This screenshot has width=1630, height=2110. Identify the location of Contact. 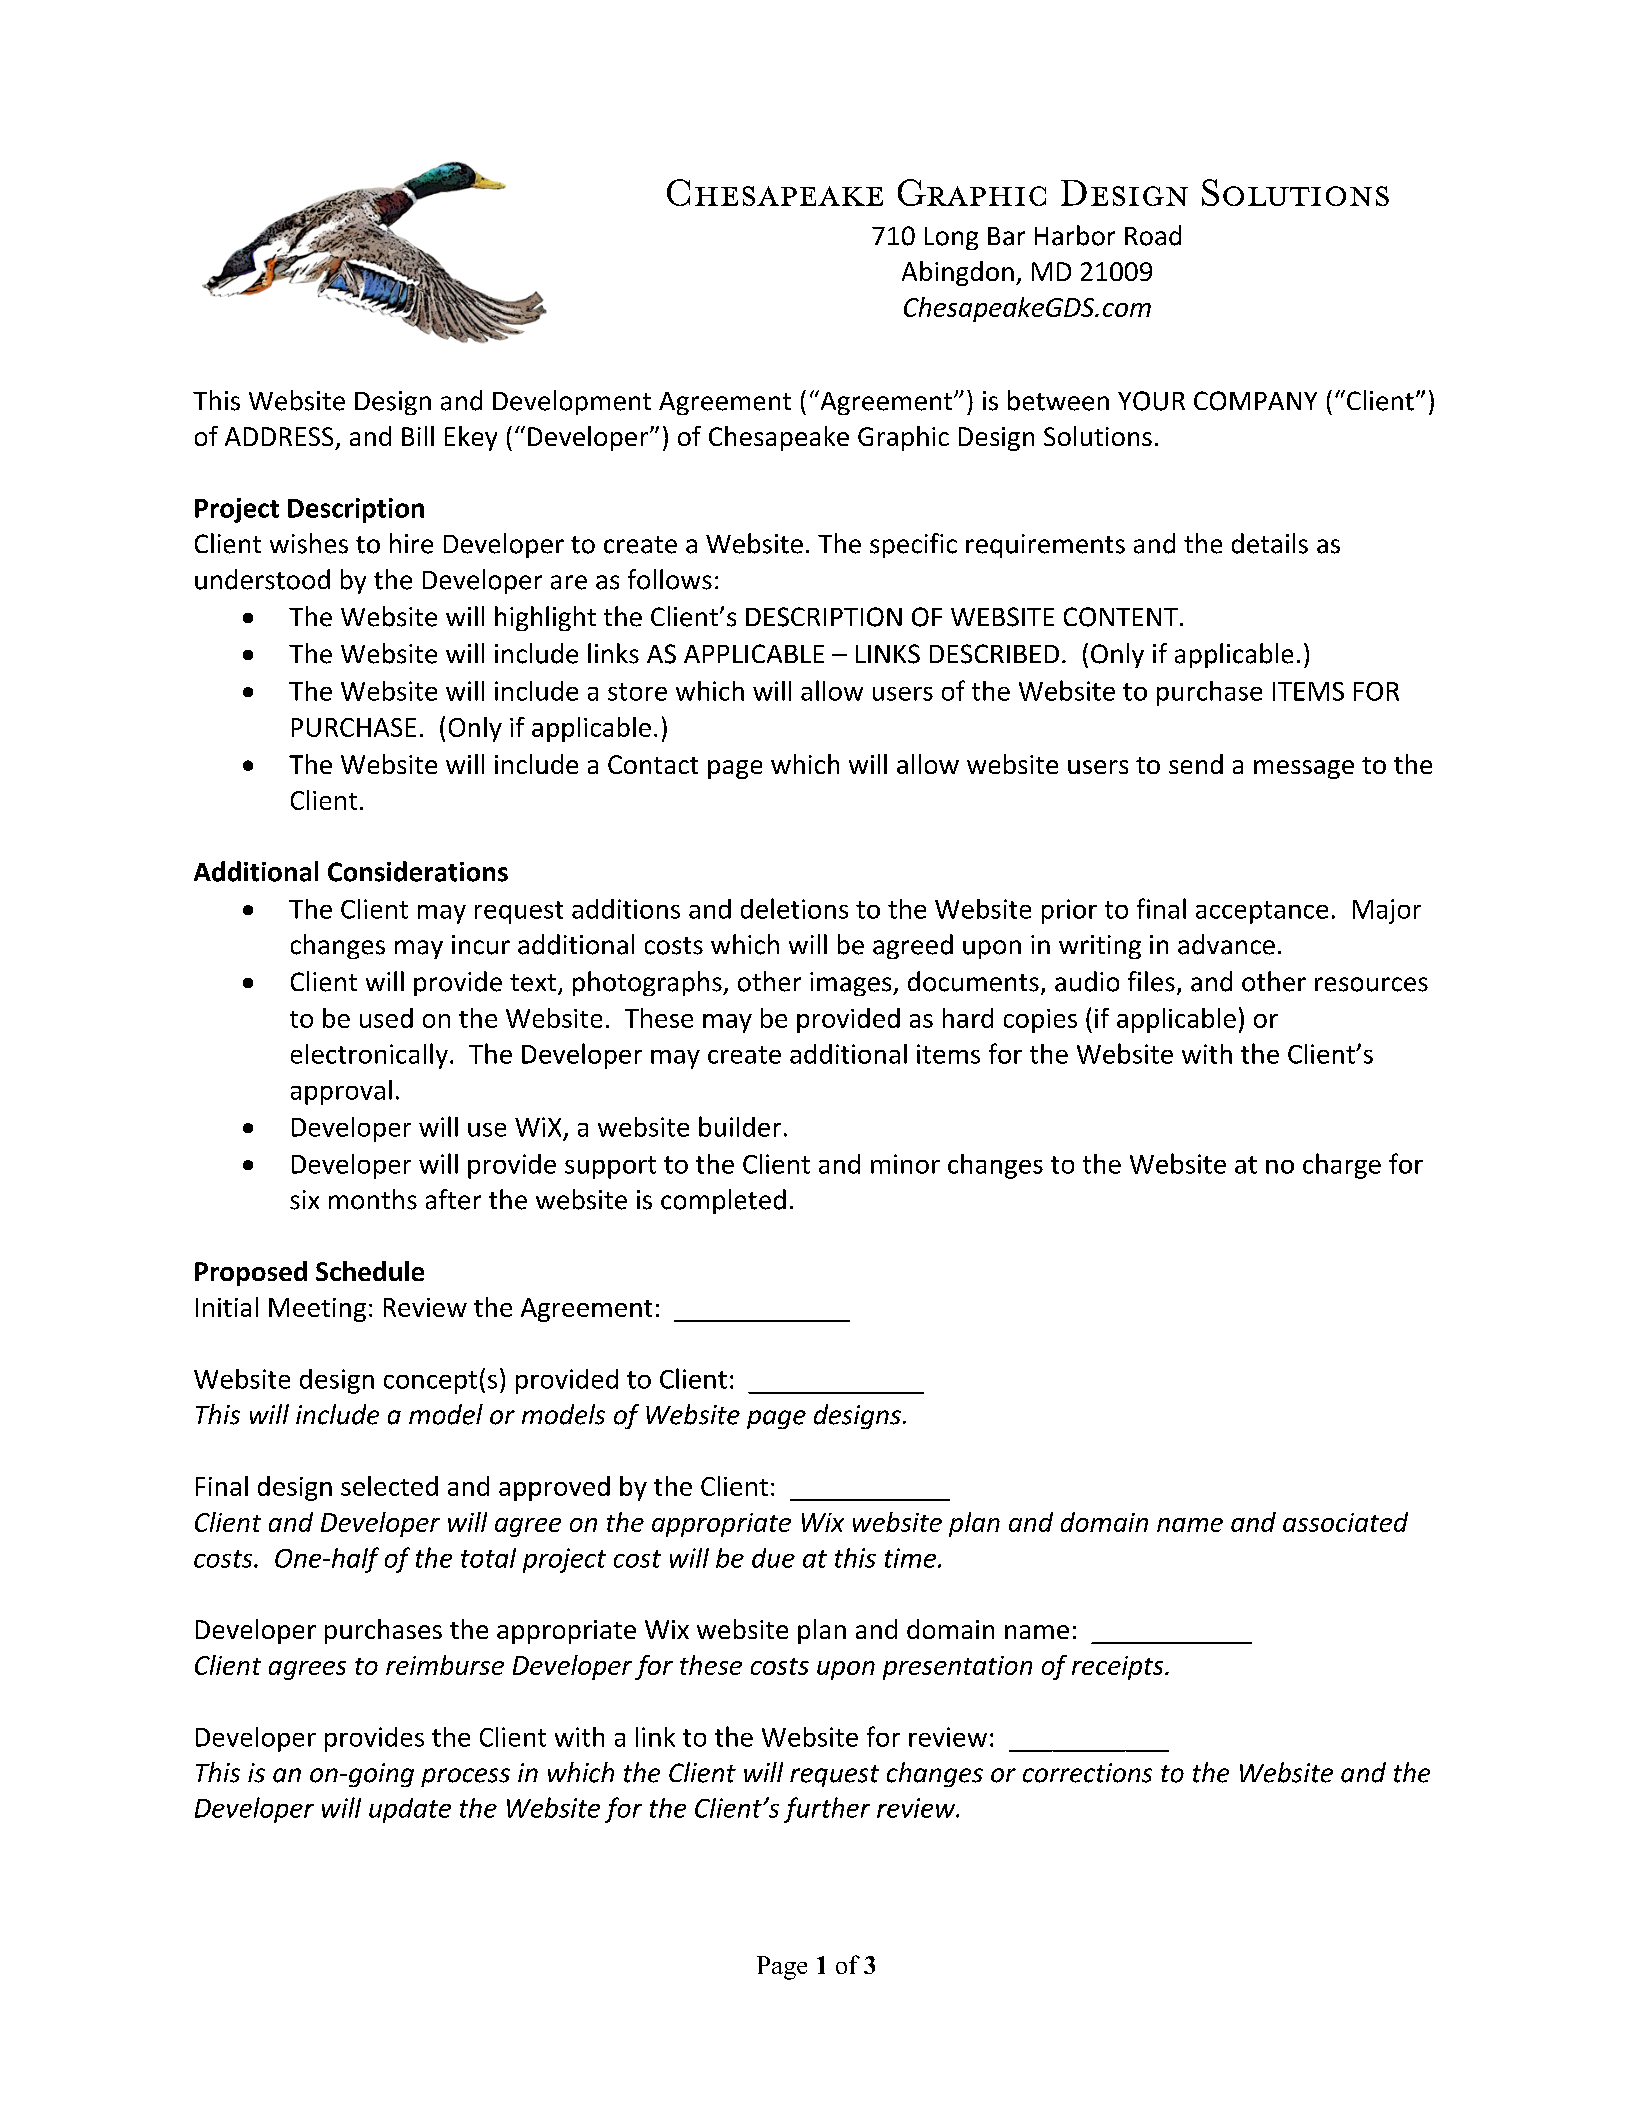
(653, 764).
